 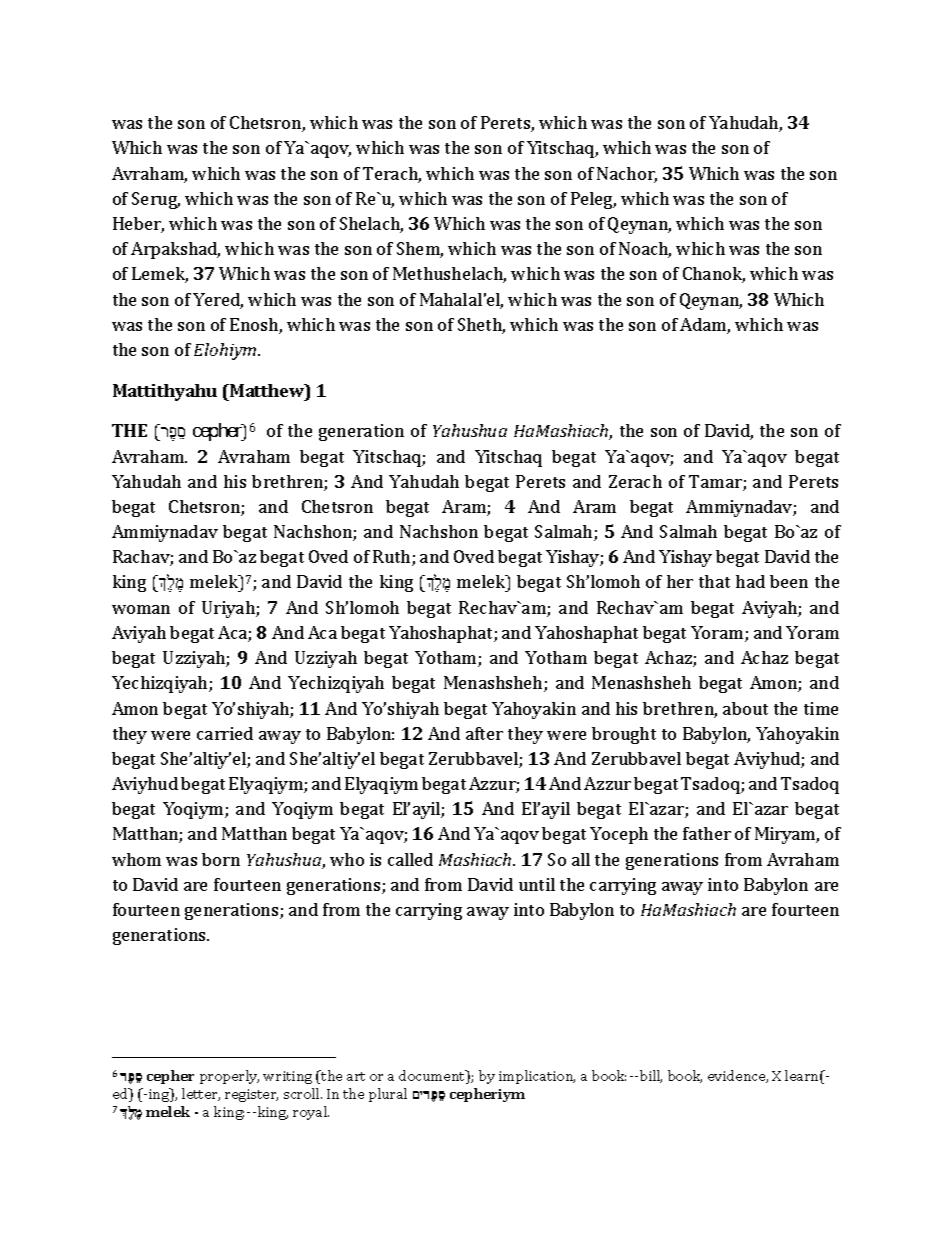 I want to click on document, so click(x=433, y=1077).
